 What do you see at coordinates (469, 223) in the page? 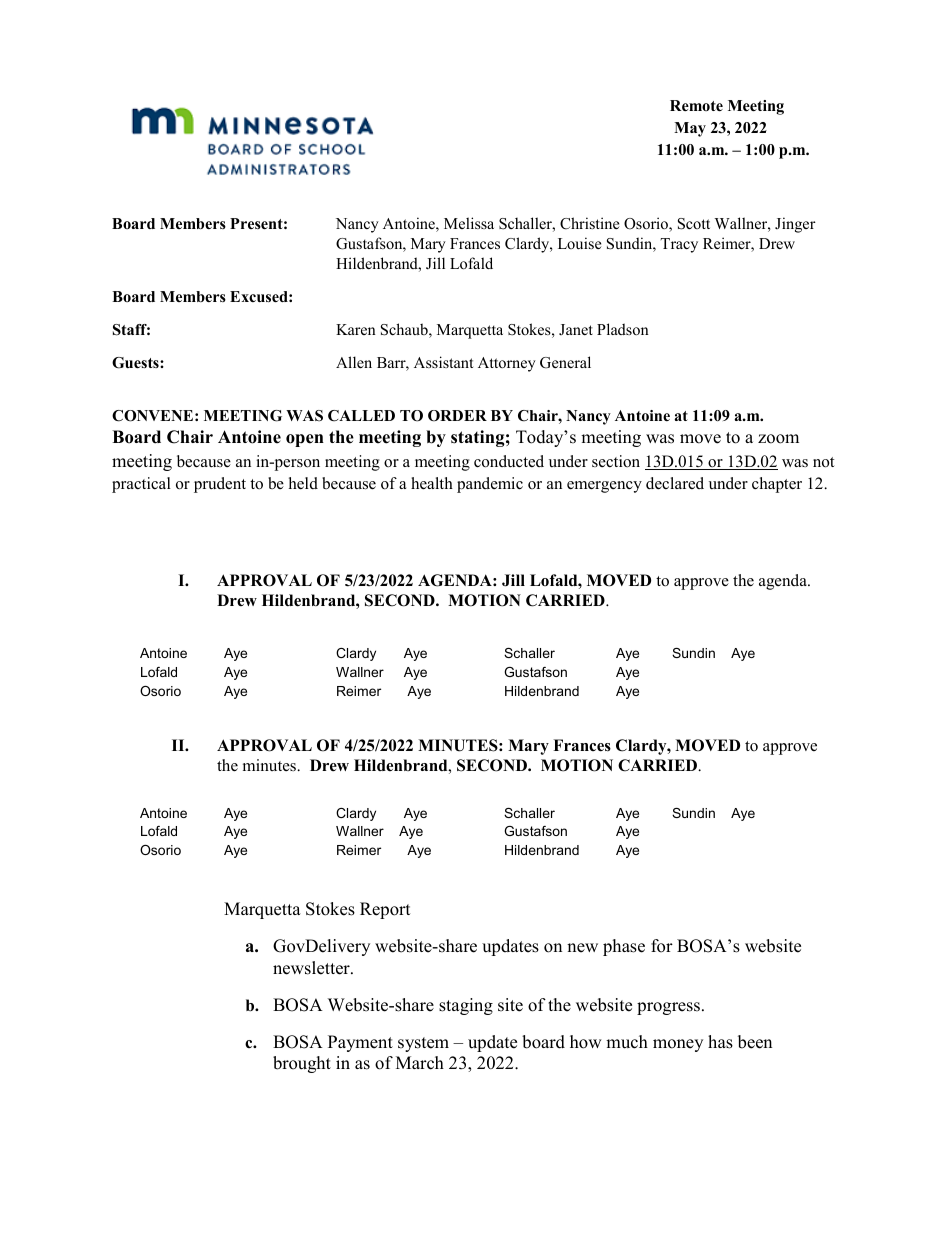
I see `Melissa` at bounding box center [469, 223].
